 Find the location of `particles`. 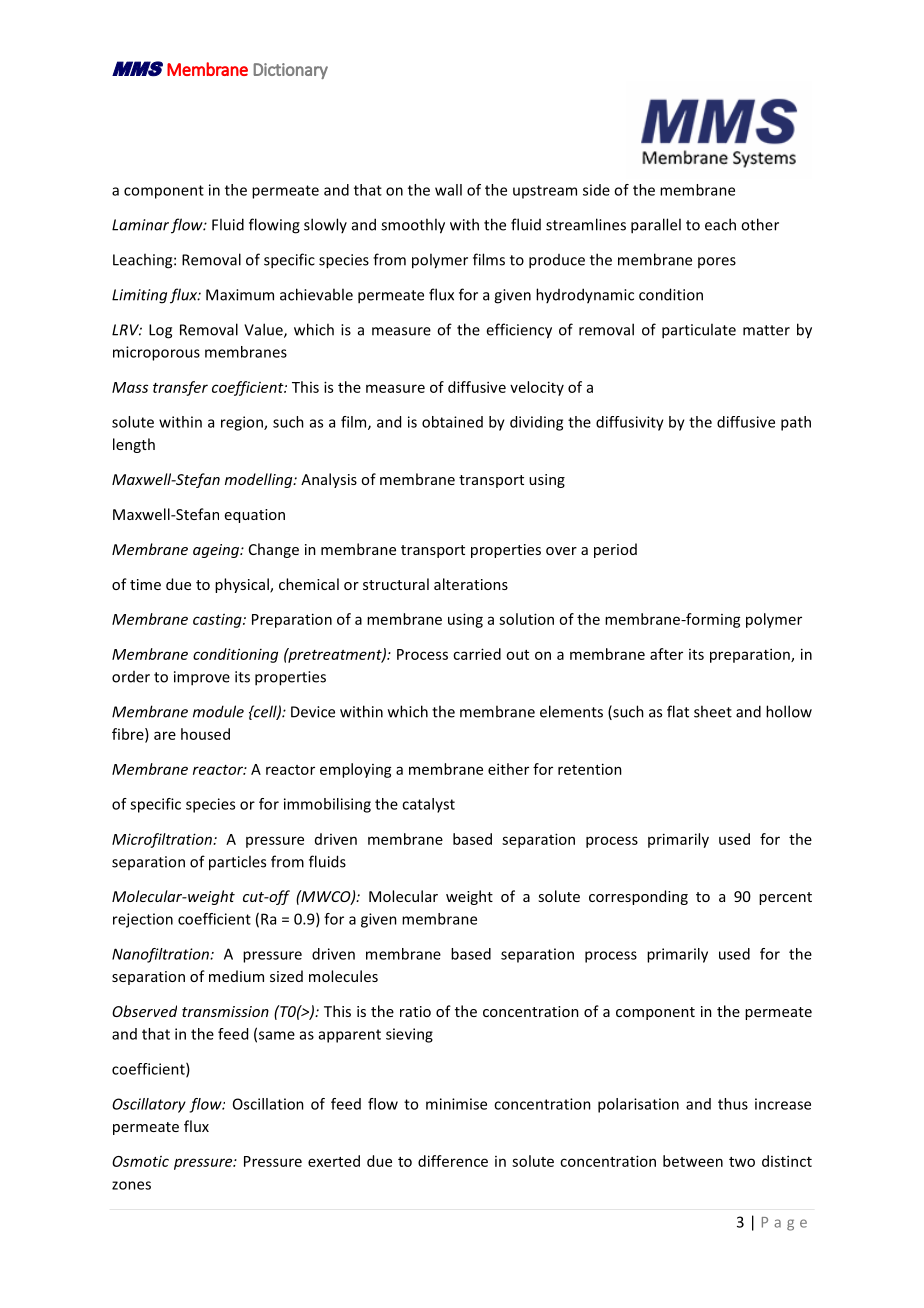

particles is located at coordinates (237, 863).
